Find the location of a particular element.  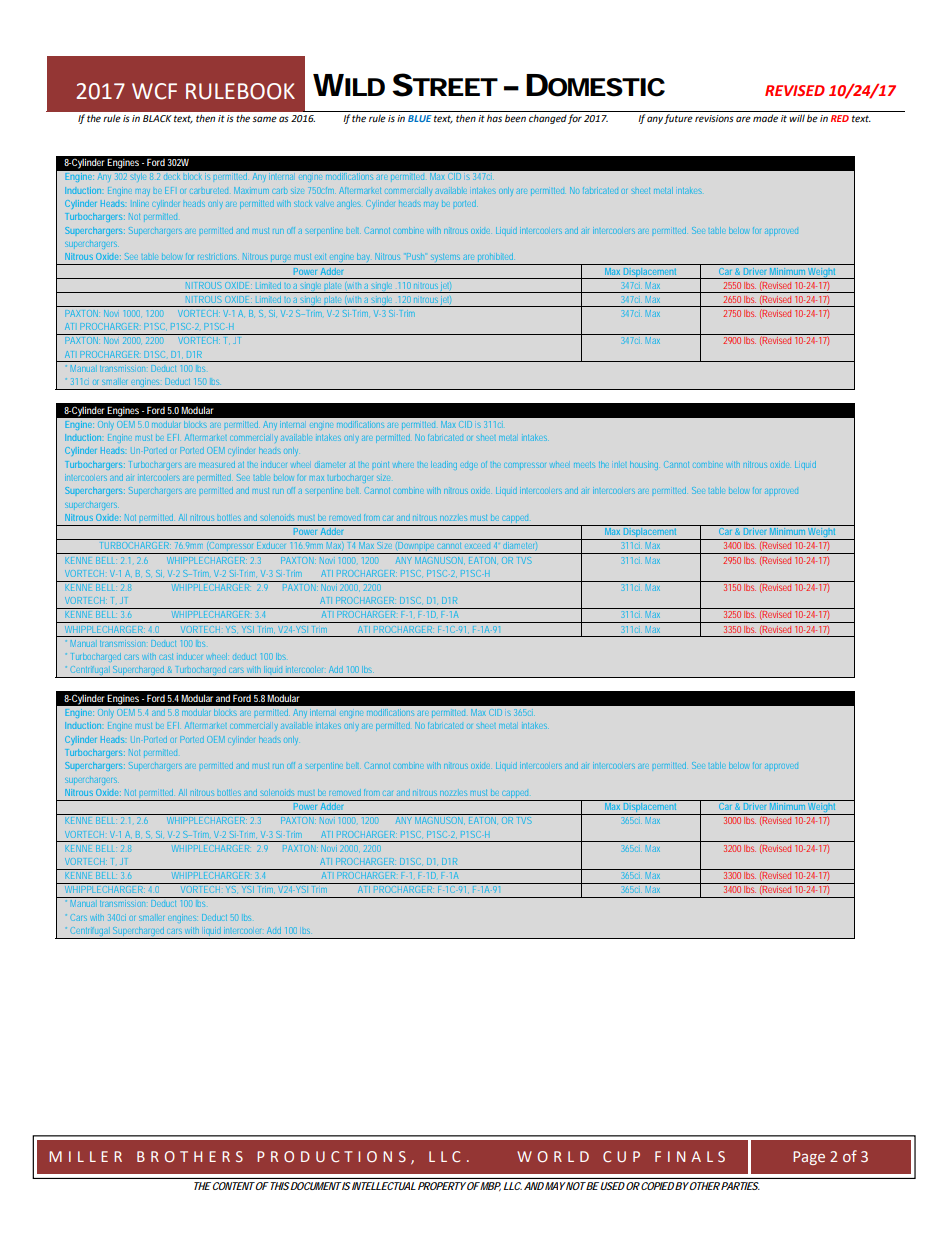

cast is located at coordinates (166, 657).
